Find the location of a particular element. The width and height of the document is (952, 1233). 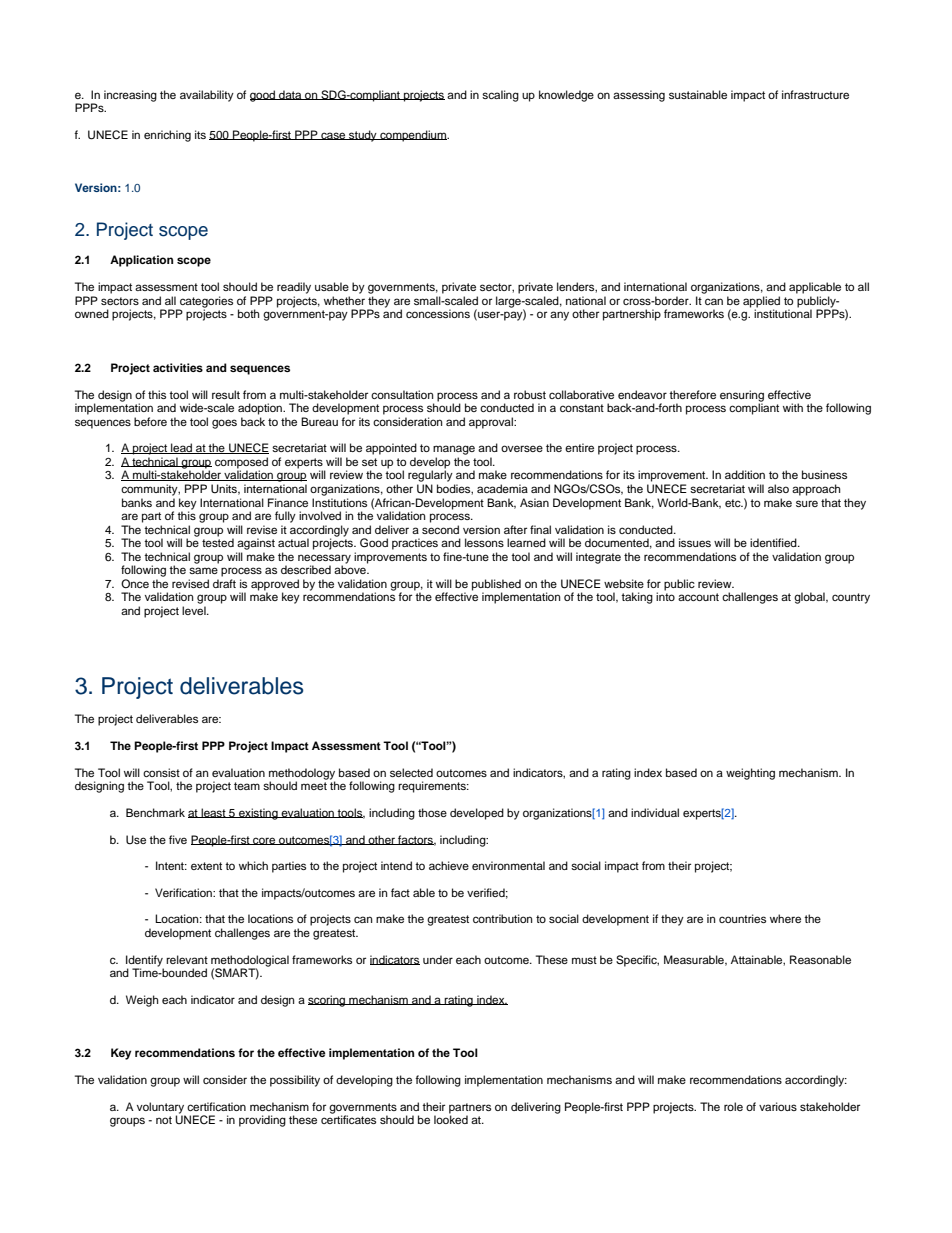

team is located at coordinates (247, 786).
